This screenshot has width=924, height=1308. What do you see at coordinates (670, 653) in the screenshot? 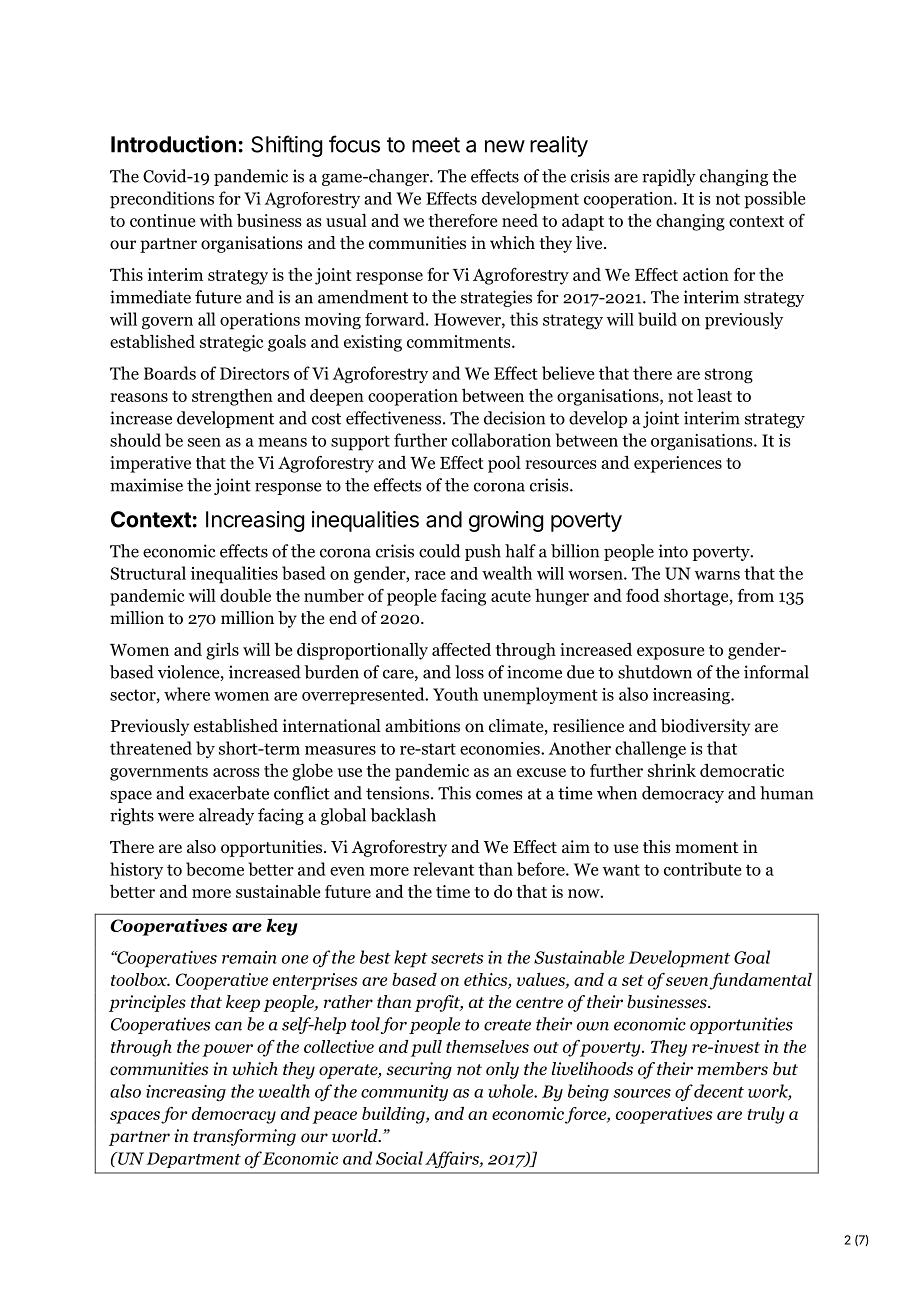
I see `exposure` at bounding box center [670, 653].
